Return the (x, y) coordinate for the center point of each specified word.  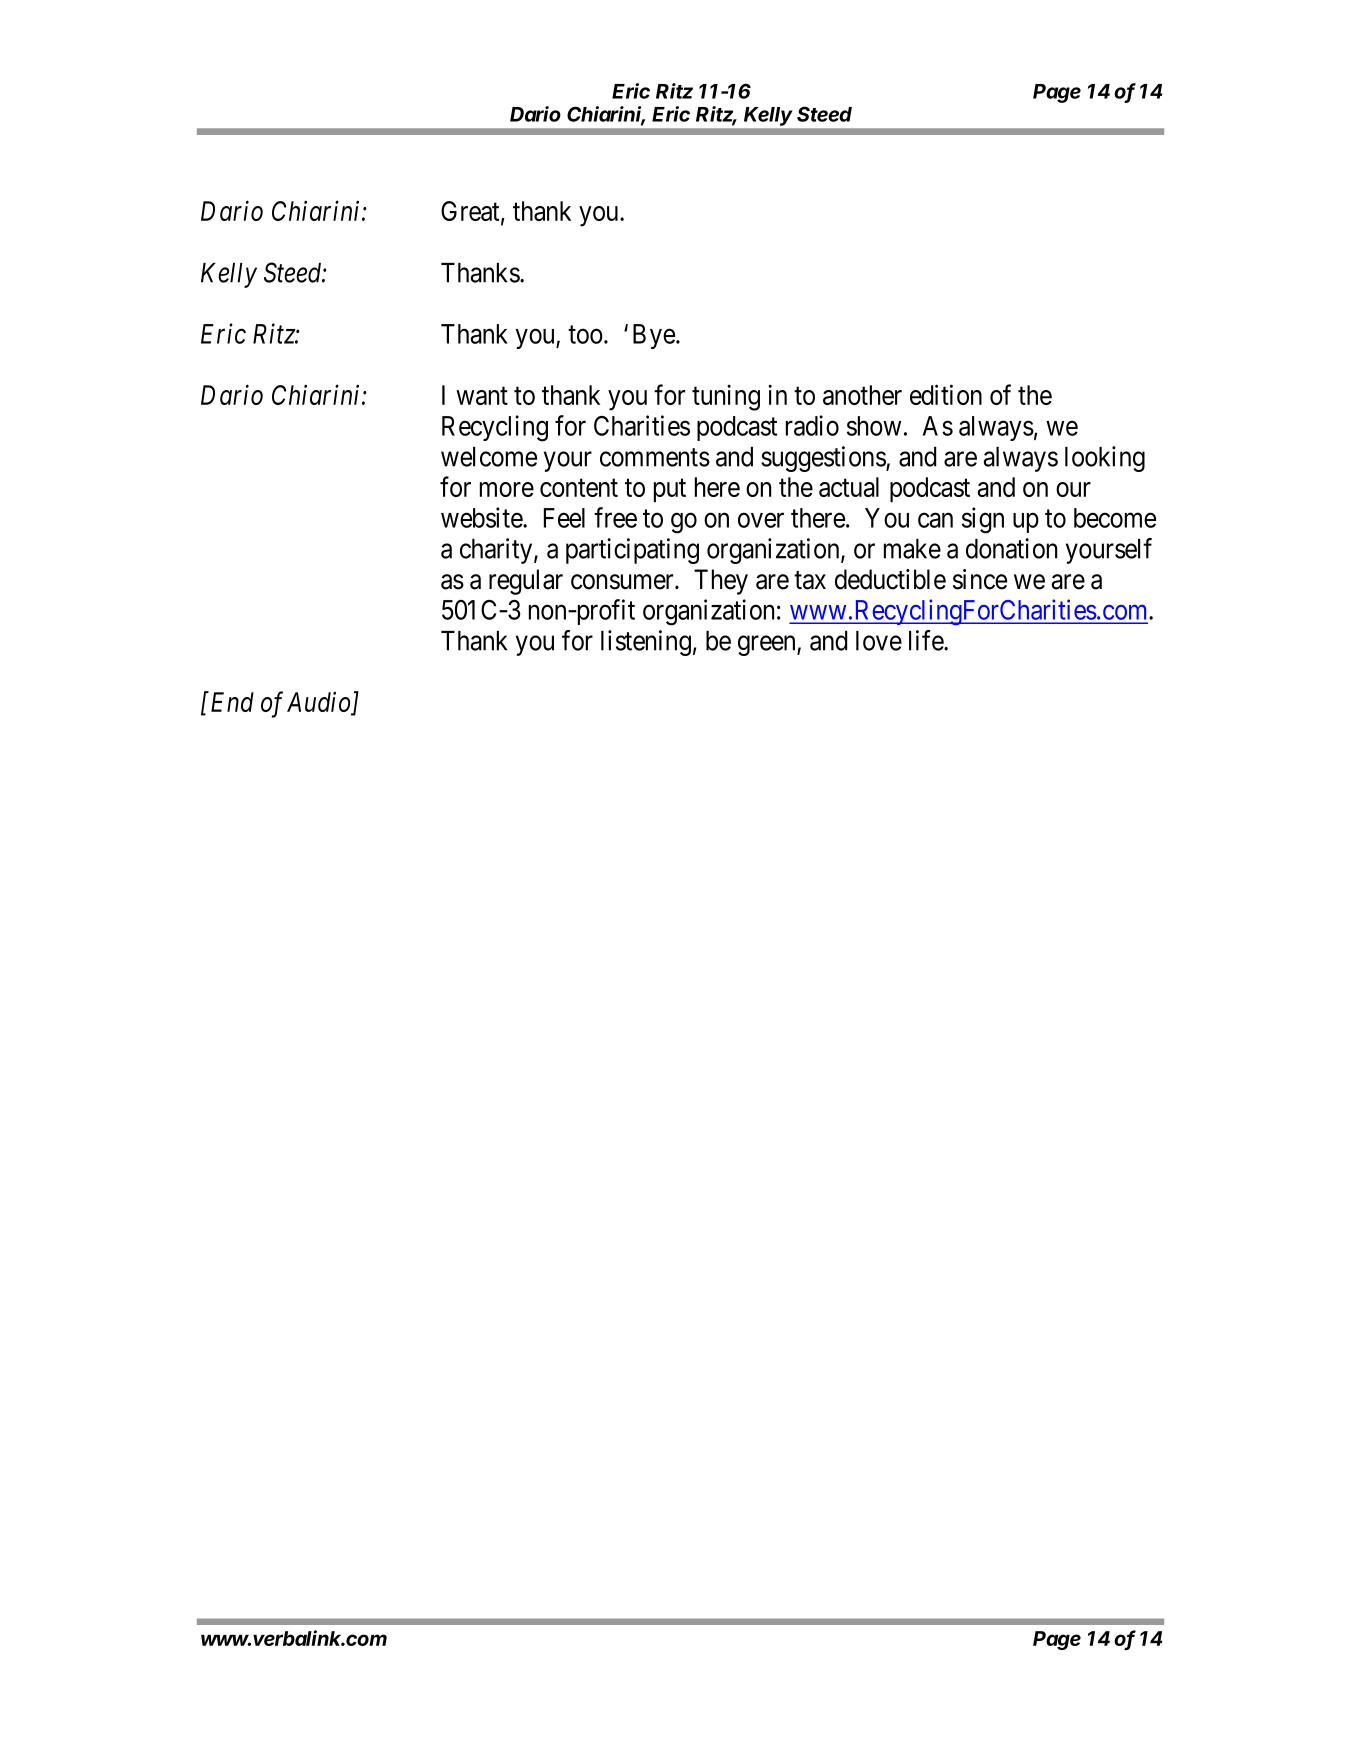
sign (983, 520)
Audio (320, 703)
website (482, 517)
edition (946, 394)
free (615, 517)
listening (646, 643)
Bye (654, 336)
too (585, 335)
